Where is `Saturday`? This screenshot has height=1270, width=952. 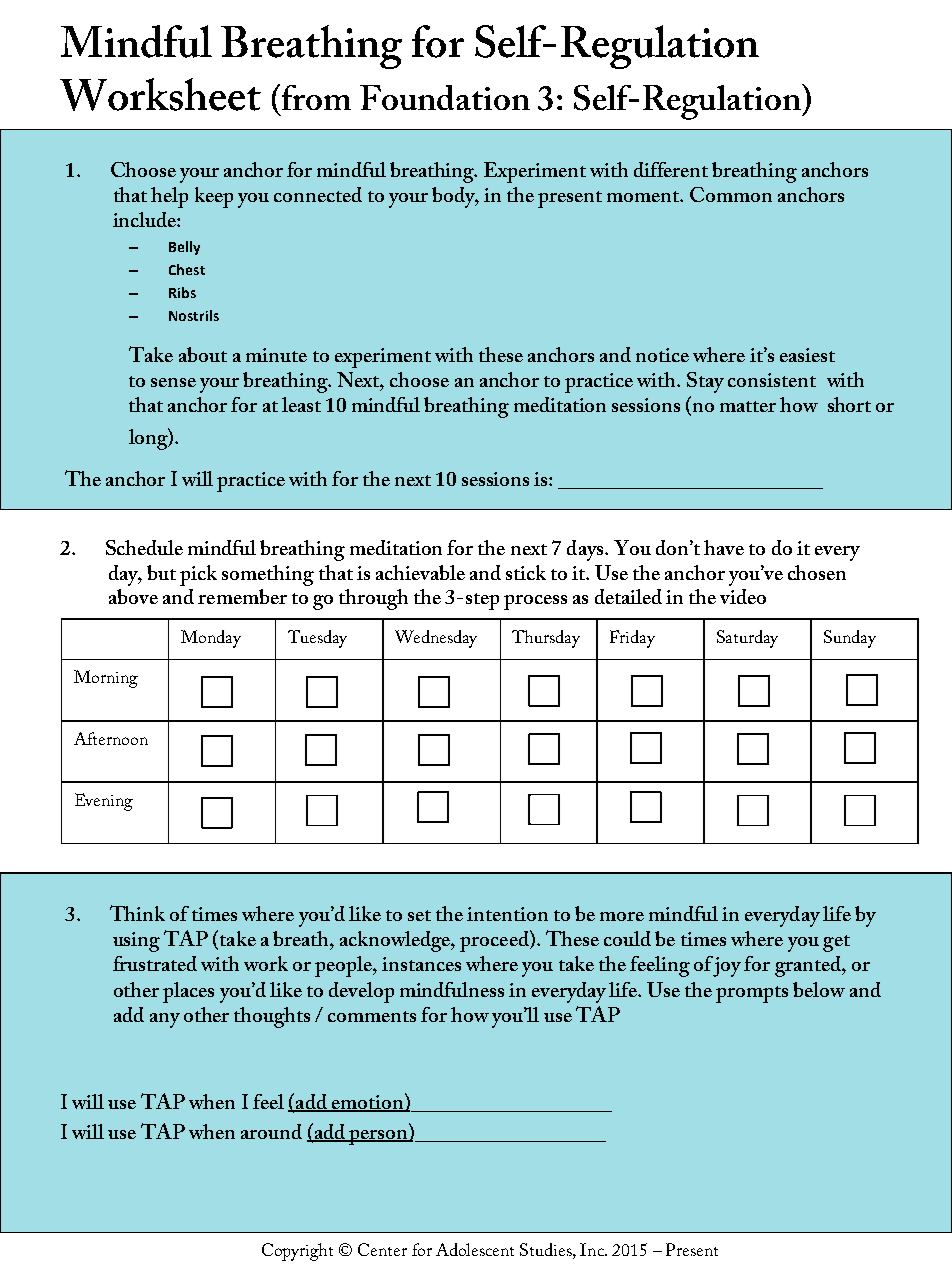 Saturday is located at coordinates (747, 639).
